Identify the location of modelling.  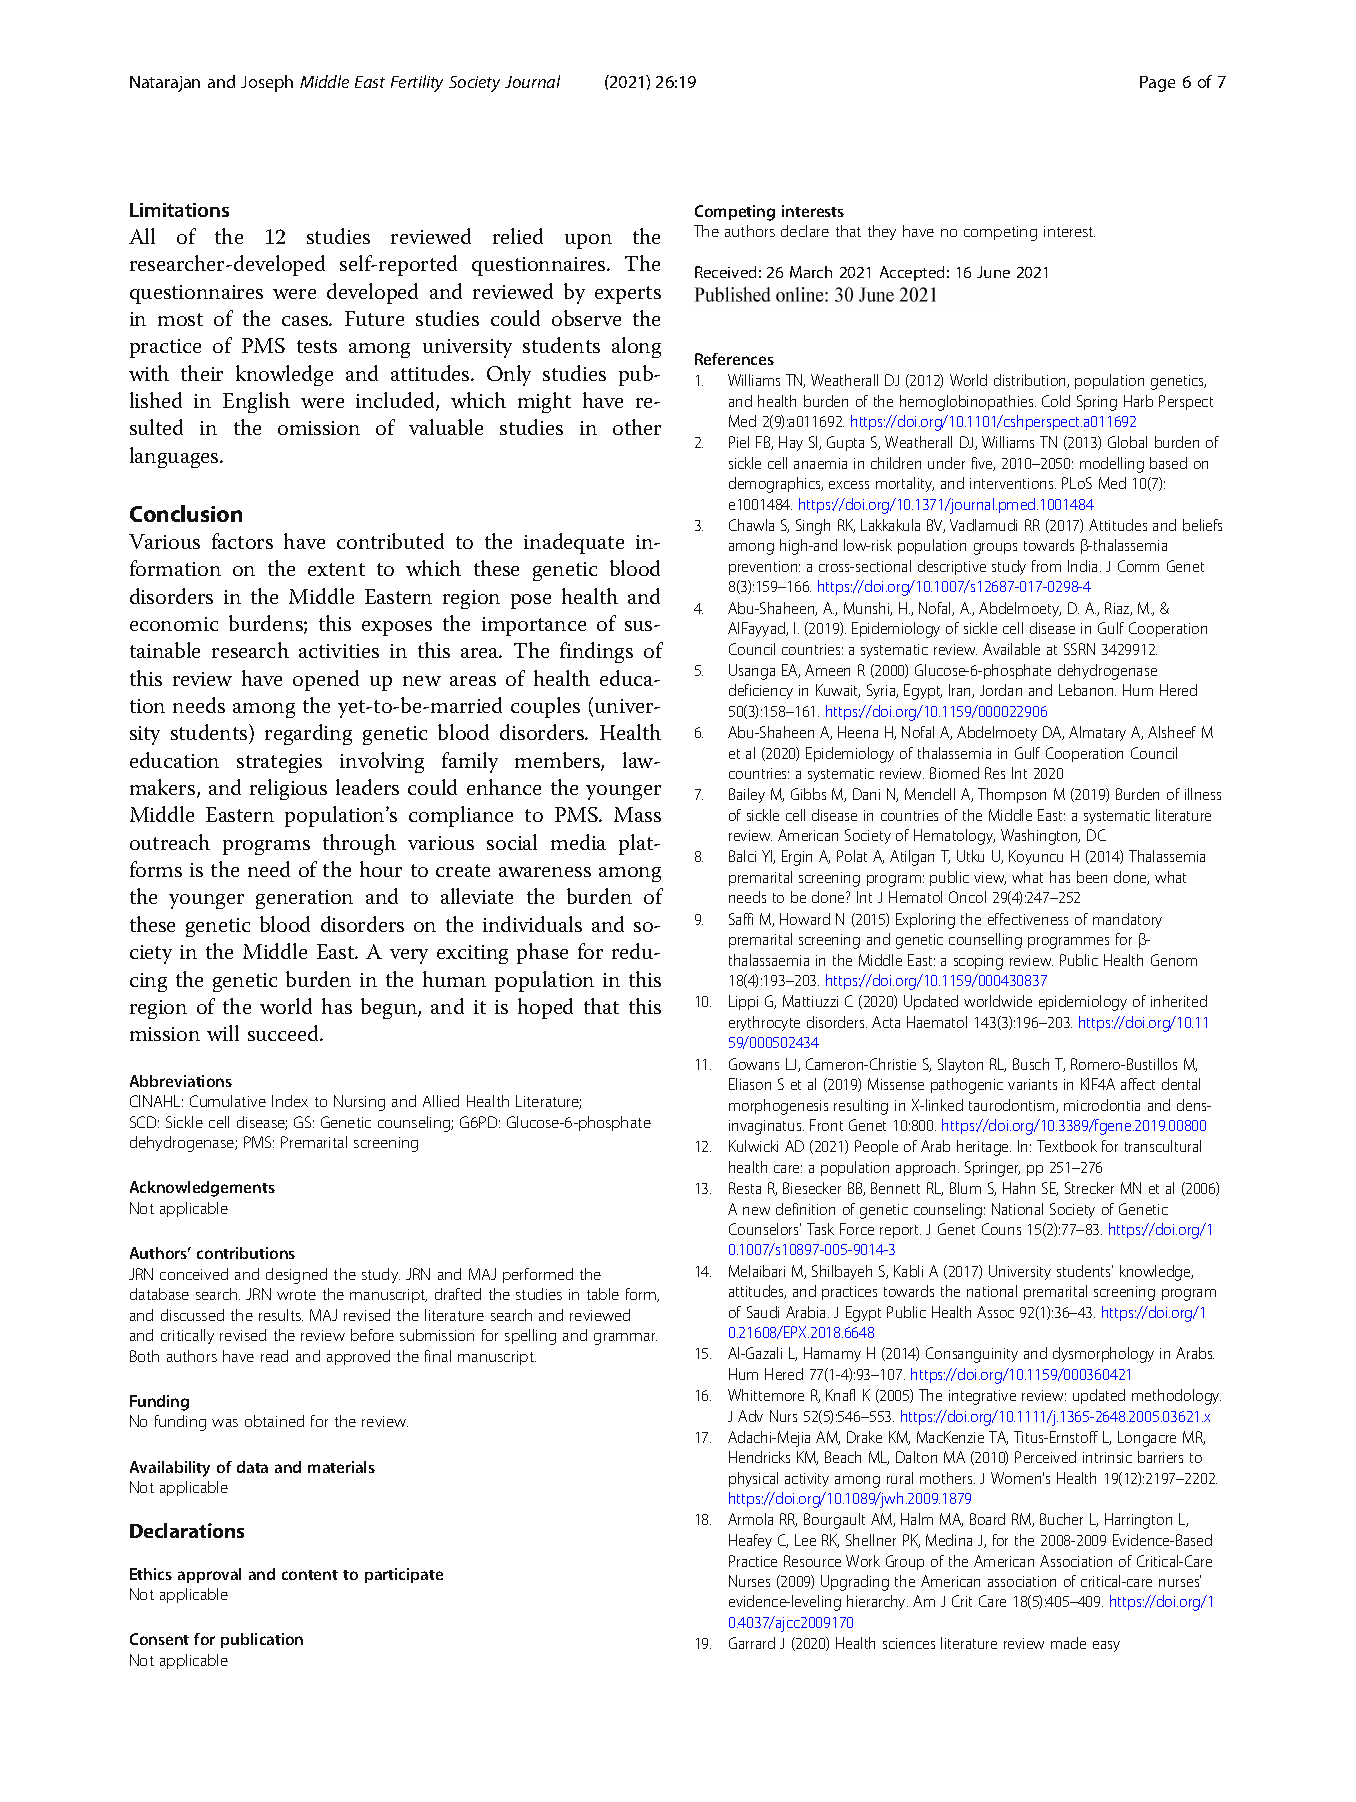
(1112, 465).
